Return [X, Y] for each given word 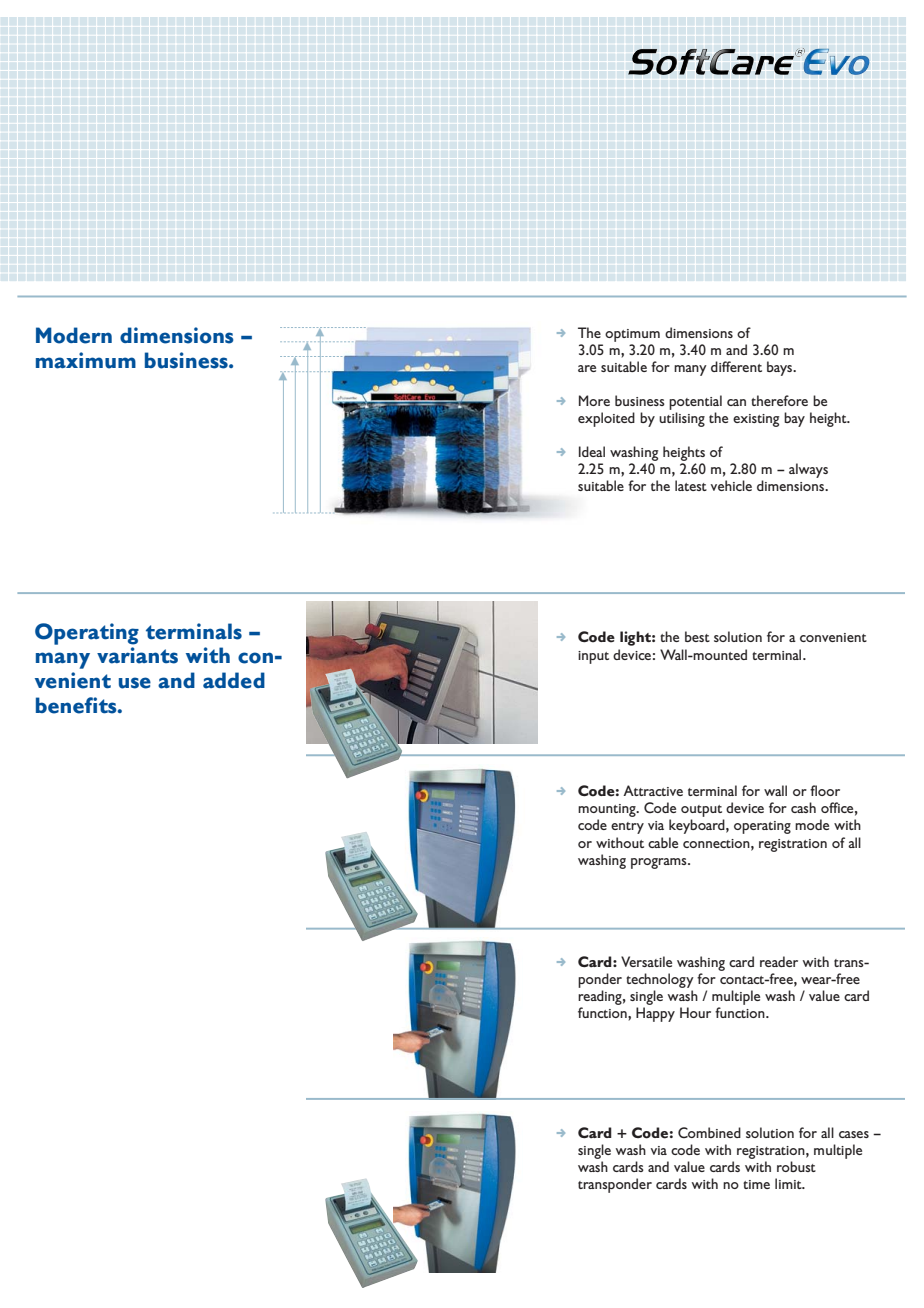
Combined [709, 1133]
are [587, 368]
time [756, 1184]
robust [796, 1166]
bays [781, 368]
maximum [86, 360]
